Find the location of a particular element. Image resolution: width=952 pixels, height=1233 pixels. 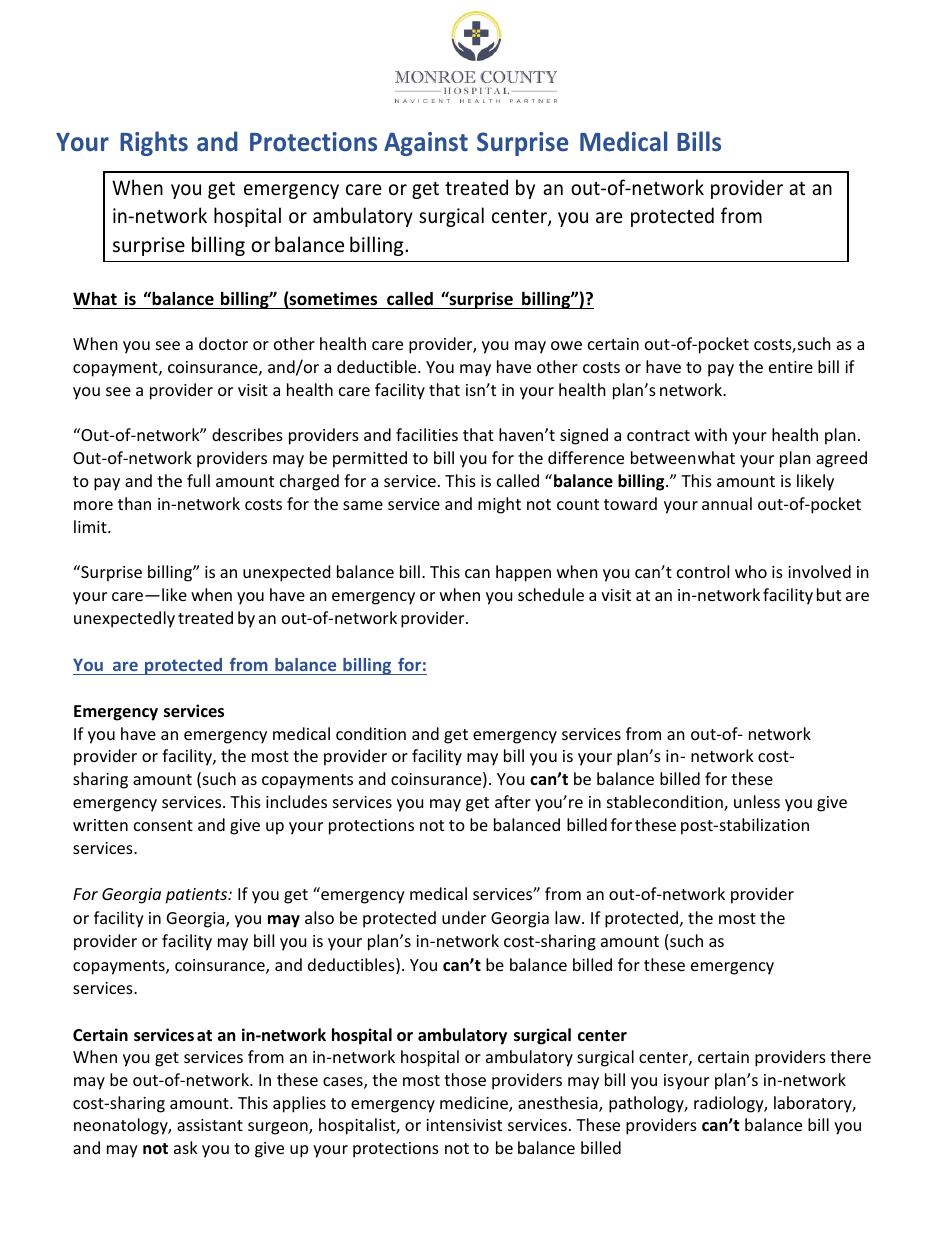

limit is located at coordinates (91, 526).
